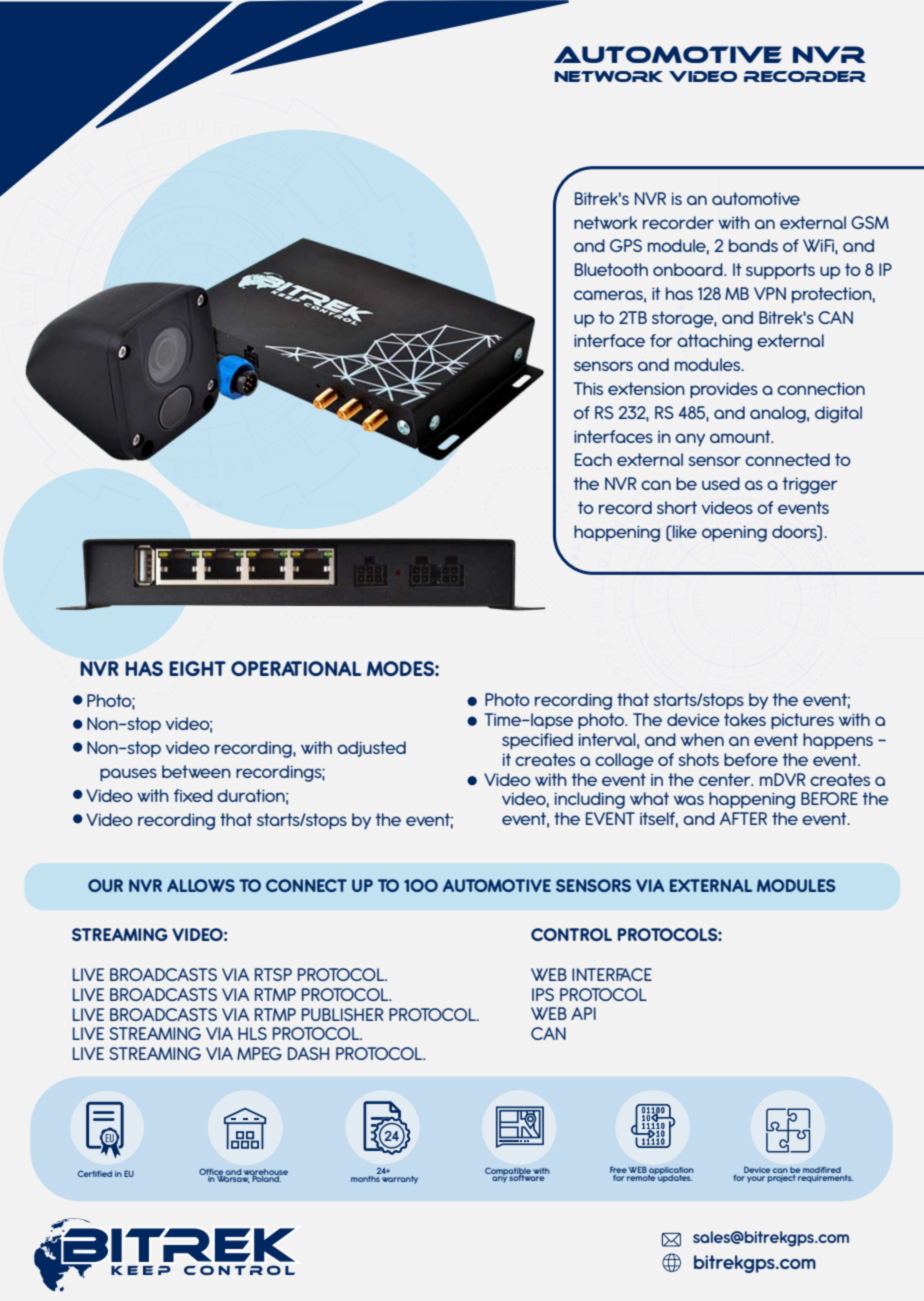 The width and height of the page is (924, 1301). I want to click on months, so click(366, 1177).
